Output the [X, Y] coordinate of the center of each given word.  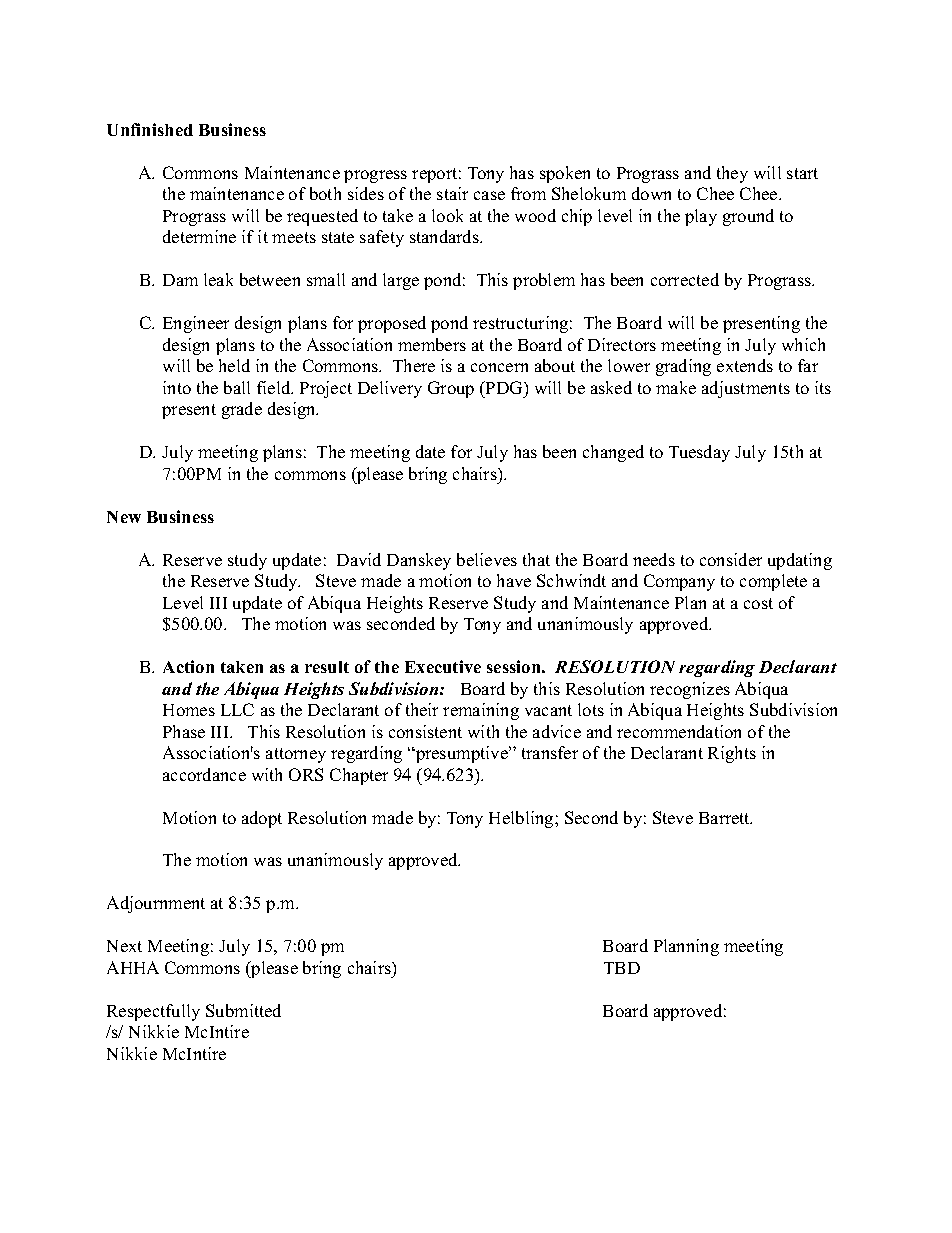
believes [487, 559]
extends [745, 365]
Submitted [243, 1010]
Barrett [725, 818]
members [432, 344]
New [124, 517]
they [732, 174]
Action [188, 666]
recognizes [690, 690]
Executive [443, 666]
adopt [262, 819]
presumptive [462, 754]
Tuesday [699, 453]
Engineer [196, 324]
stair [452, 193]
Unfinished [150, 129]
